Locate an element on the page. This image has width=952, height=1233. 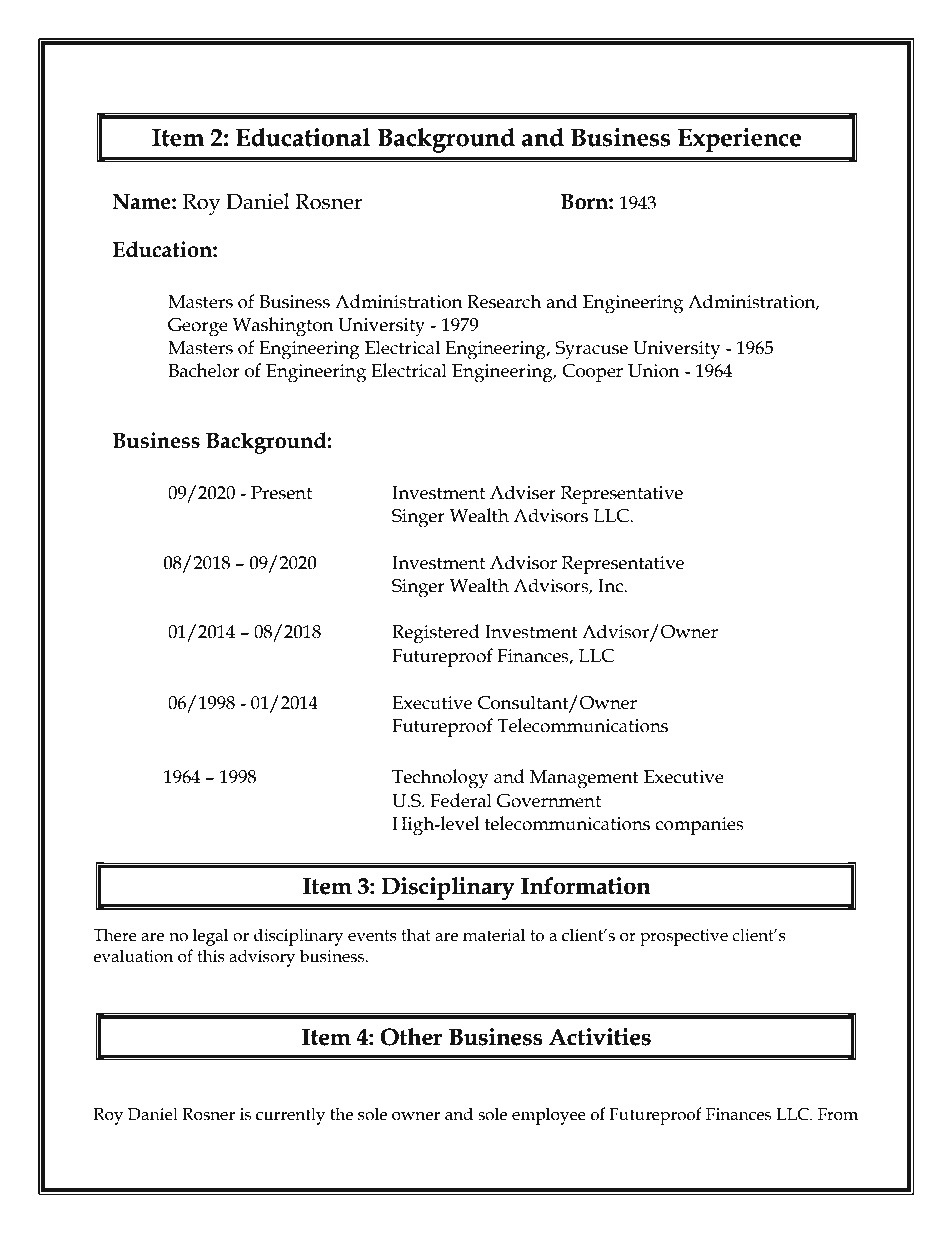
Adviser is located at coordinates (523, 492).
